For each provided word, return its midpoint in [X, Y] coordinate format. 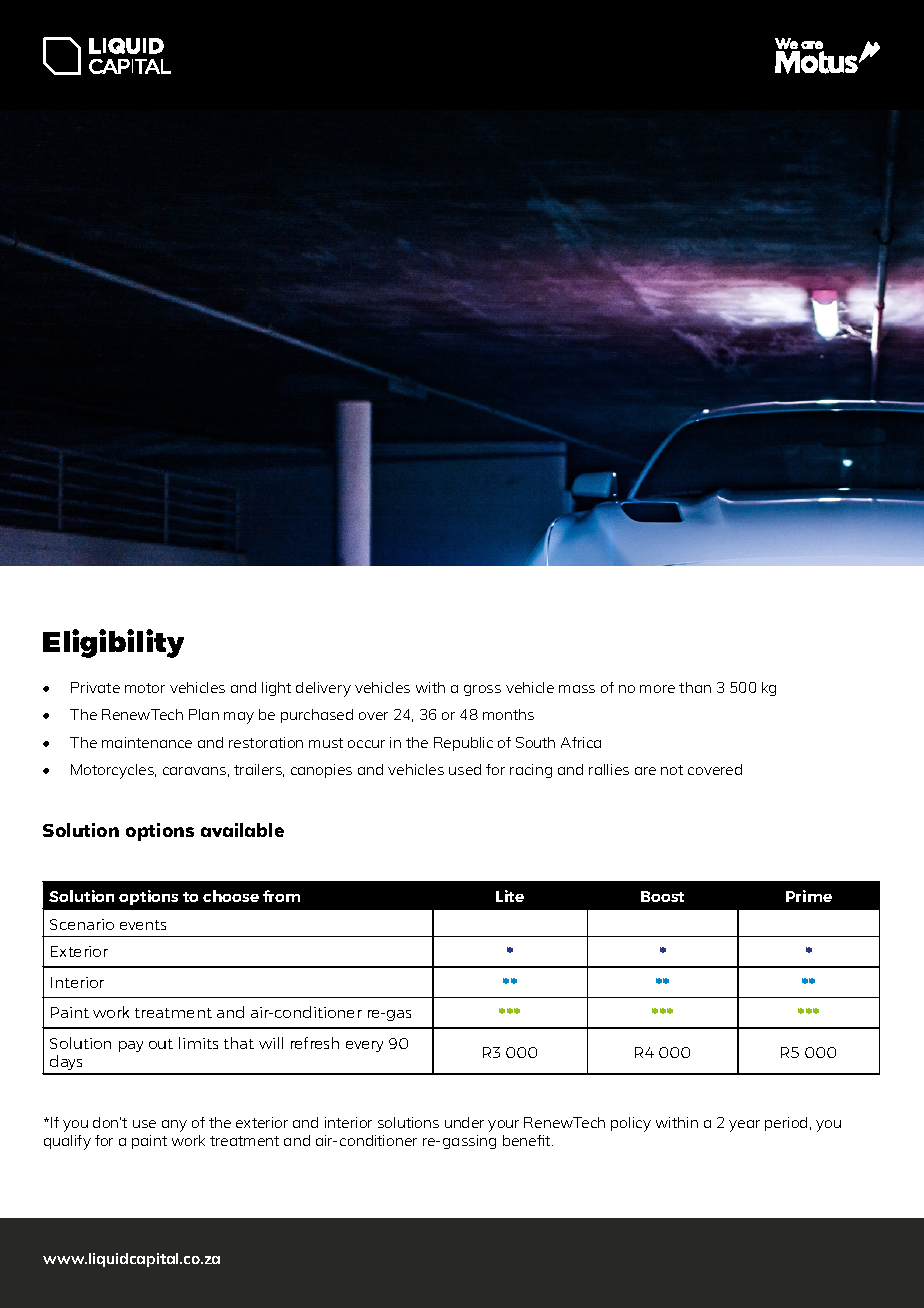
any [174, 1126]
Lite [510, 896]
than [695, 687]
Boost [662, 896]
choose [231, 896]
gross [482, 690]
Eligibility [113, 643]
